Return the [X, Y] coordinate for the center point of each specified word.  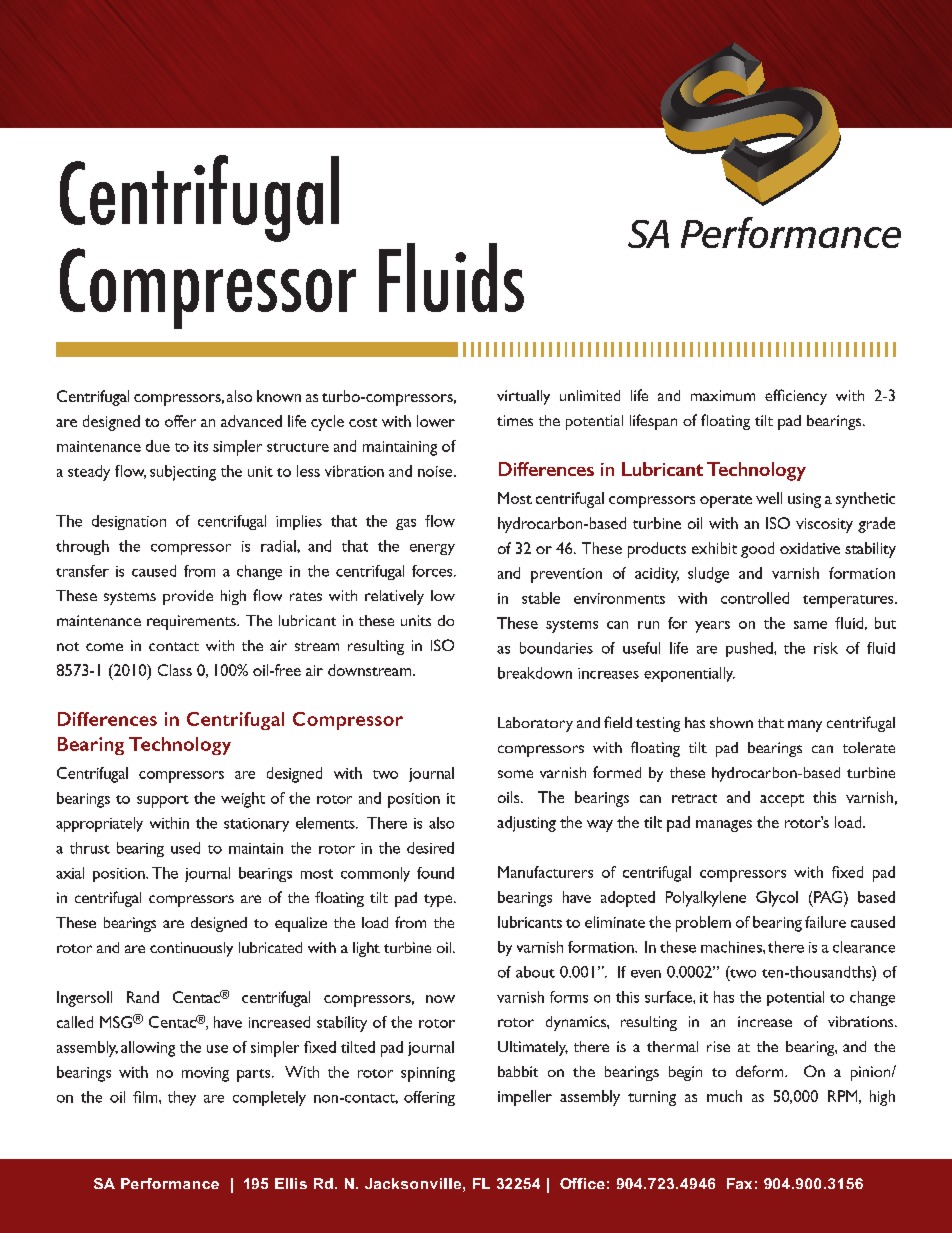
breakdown [535, 673]
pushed [750, 649]
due [158, 446]
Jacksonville [413, 1183]
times [515, 420]
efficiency [796, 397]
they [182, 1098]
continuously [191, 949]
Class [175, 670]
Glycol [777, 899]
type [439, 900]
